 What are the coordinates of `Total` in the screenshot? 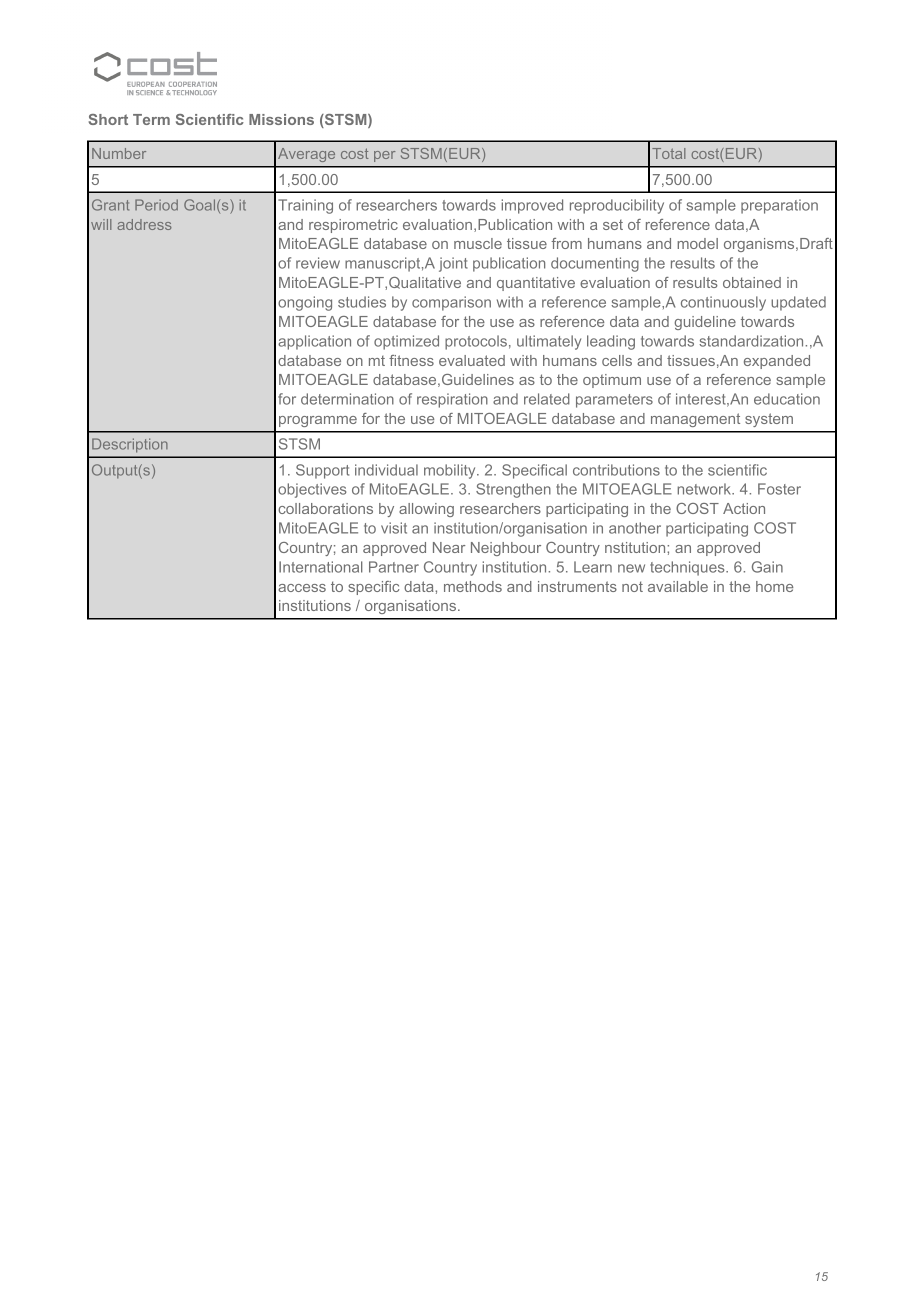 It's located at (668, 153).
